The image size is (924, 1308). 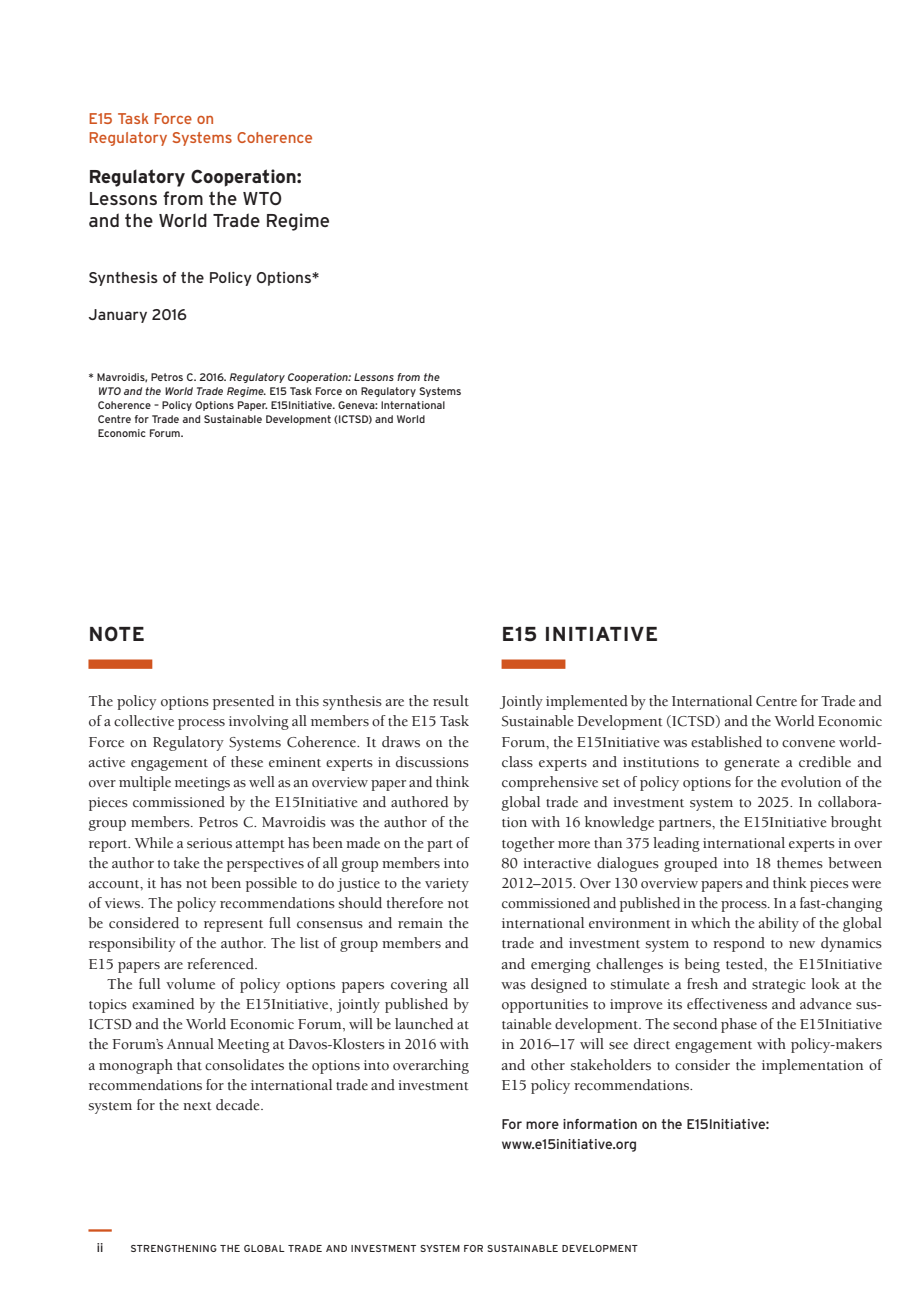 I want to click on established, so click(x=726, y=742).
